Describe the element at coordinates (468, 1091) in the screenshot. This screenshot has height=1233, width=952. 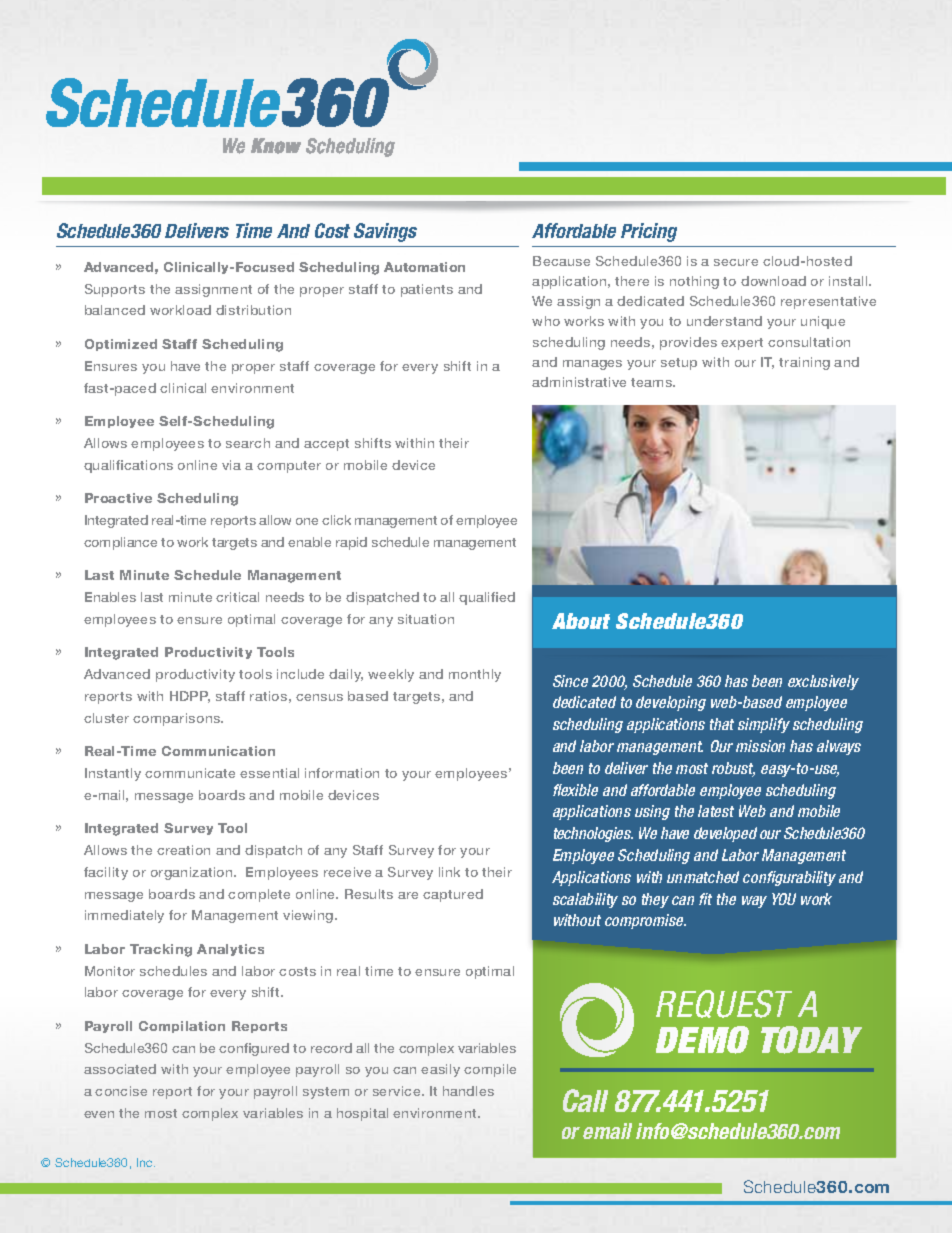
I see `handles` at that location.
